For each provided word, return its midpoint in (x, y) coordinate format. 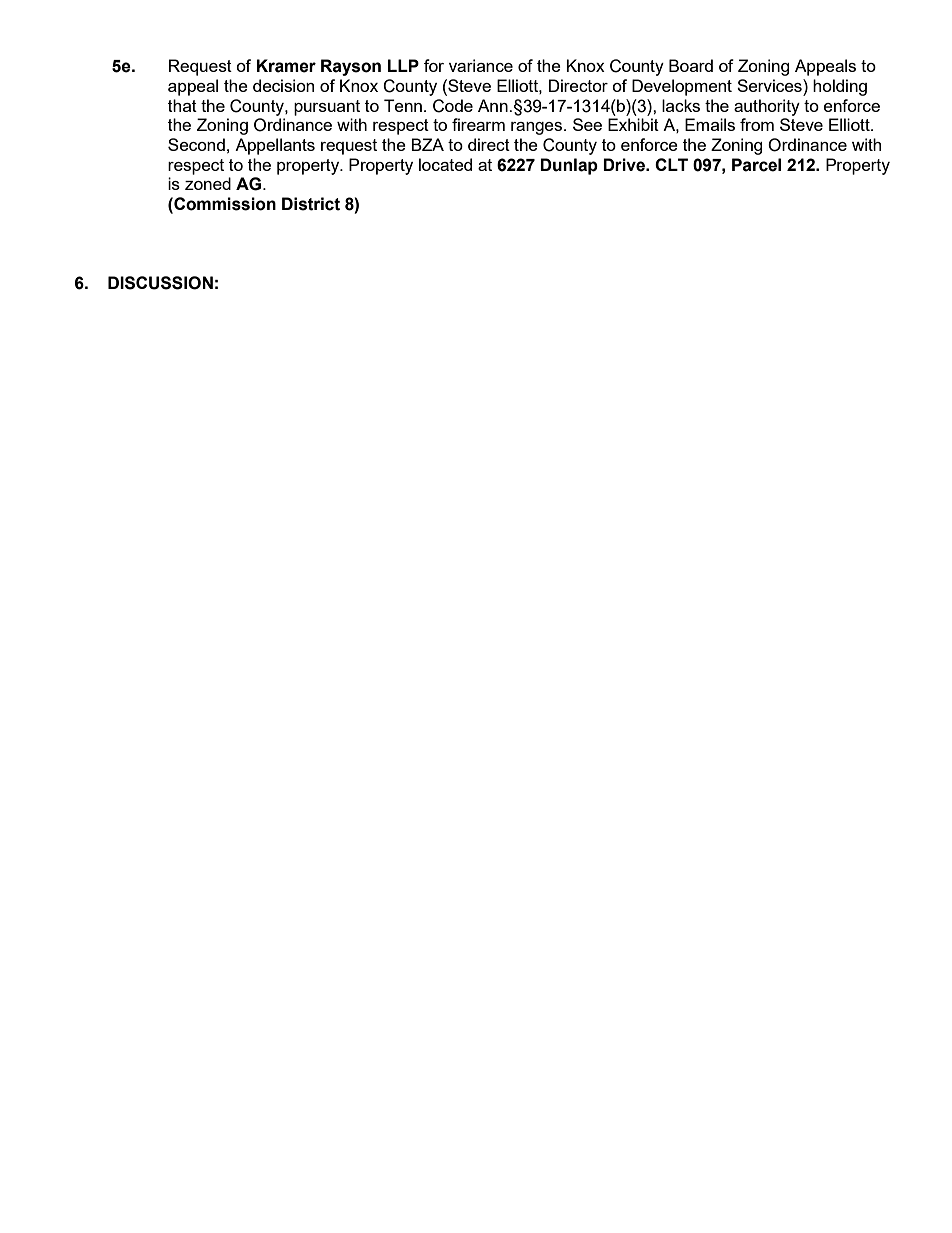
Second (196, 144)
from (757, 124)
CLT (671, 164)
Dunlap (569, 166)
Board (691, 65)
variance (481, 65)
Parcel (756, 165)
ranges (536, 128)
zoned (208, 183)
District (311, 204)
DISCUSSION (160, 283)
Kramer (286, 66)
